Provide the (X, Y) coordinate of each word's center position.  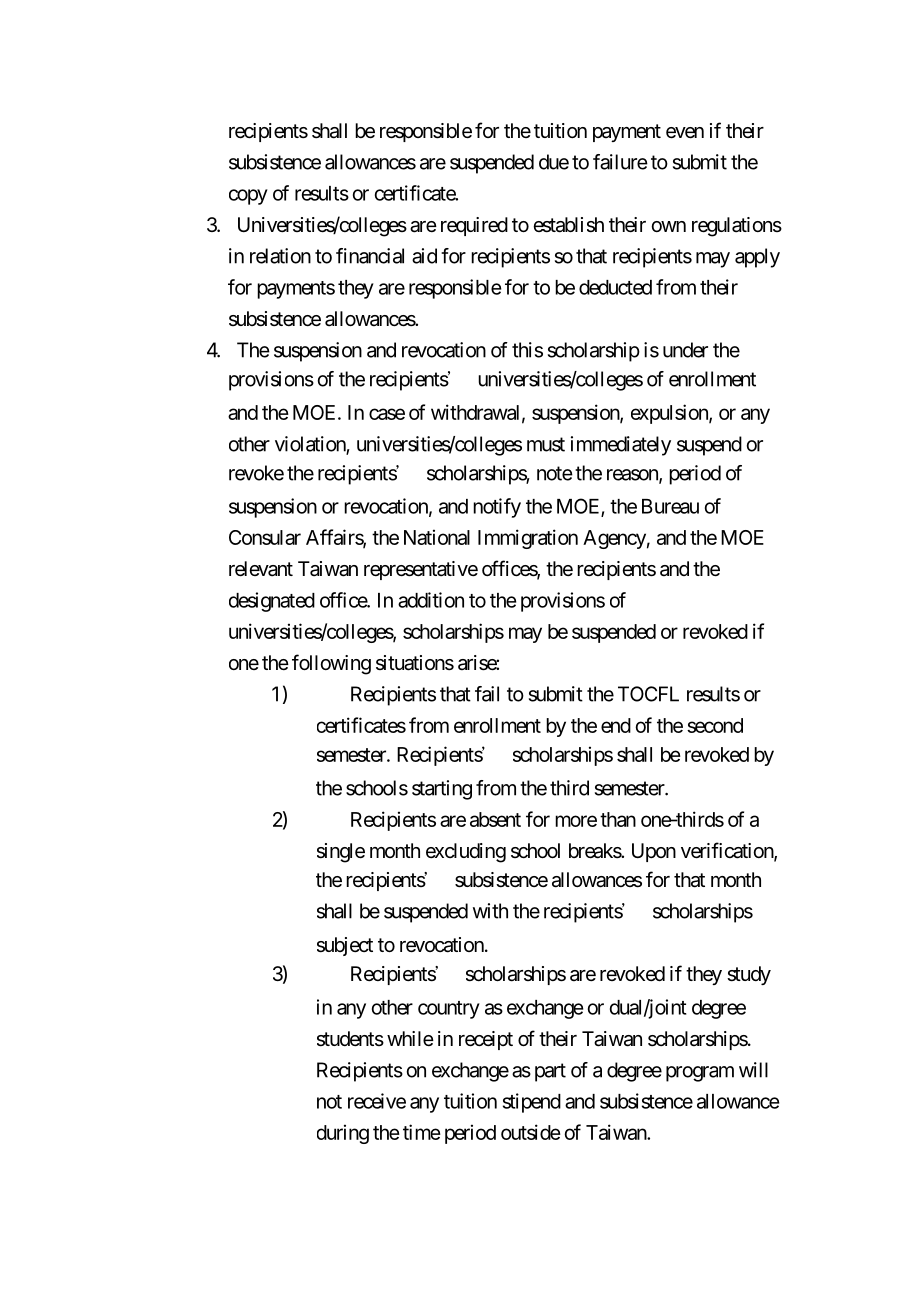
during (343, 1134)
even (685, 133)
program (700, 1074)
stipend (532, 1103)
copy (248, 197)
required (474, 226)
